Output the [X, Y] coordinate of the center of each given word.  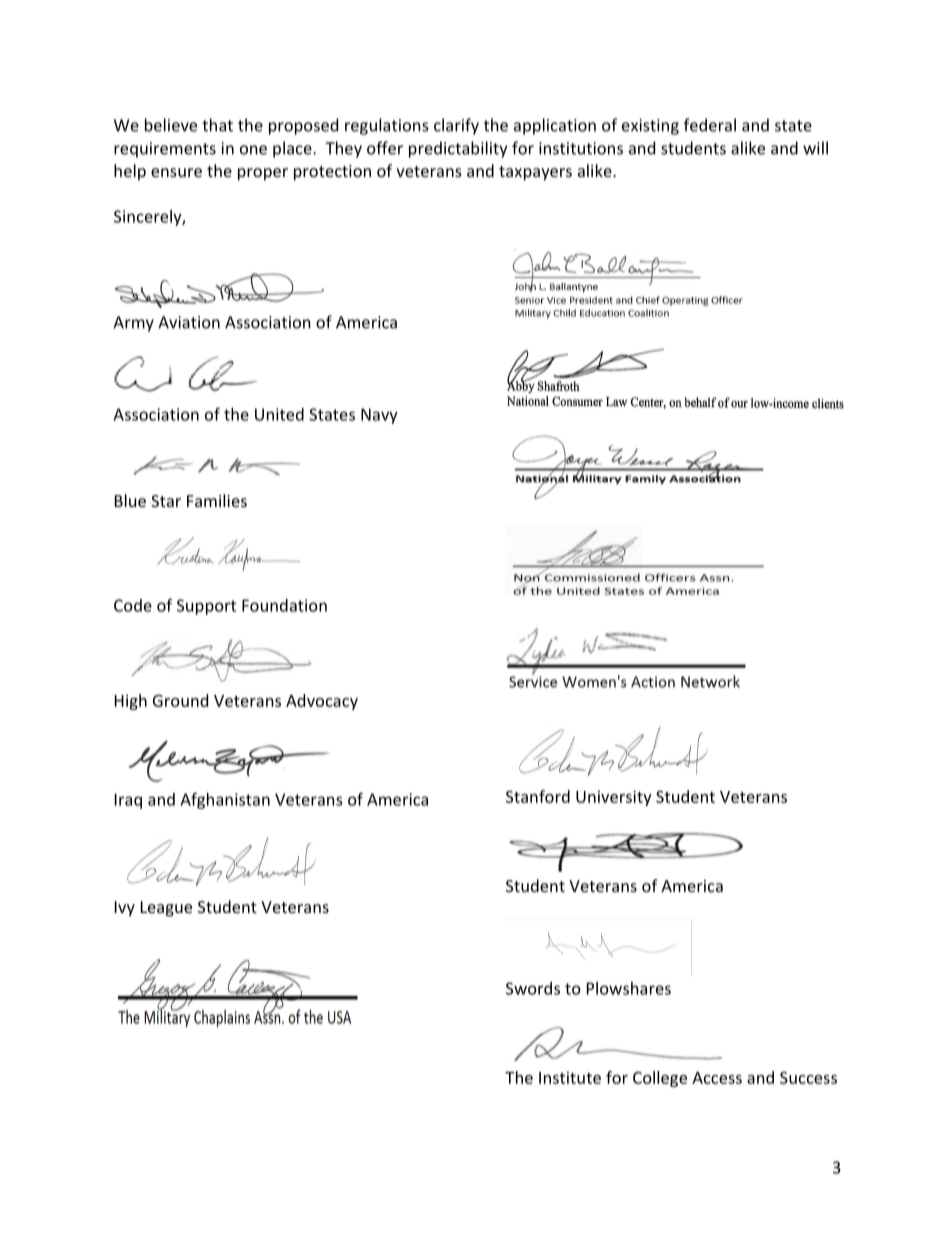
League [166, 909]
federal [710, 125]
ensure [176, 172]
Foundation [284, 605]
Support [206, 607]
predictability [458, 149]
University [614, 798]
